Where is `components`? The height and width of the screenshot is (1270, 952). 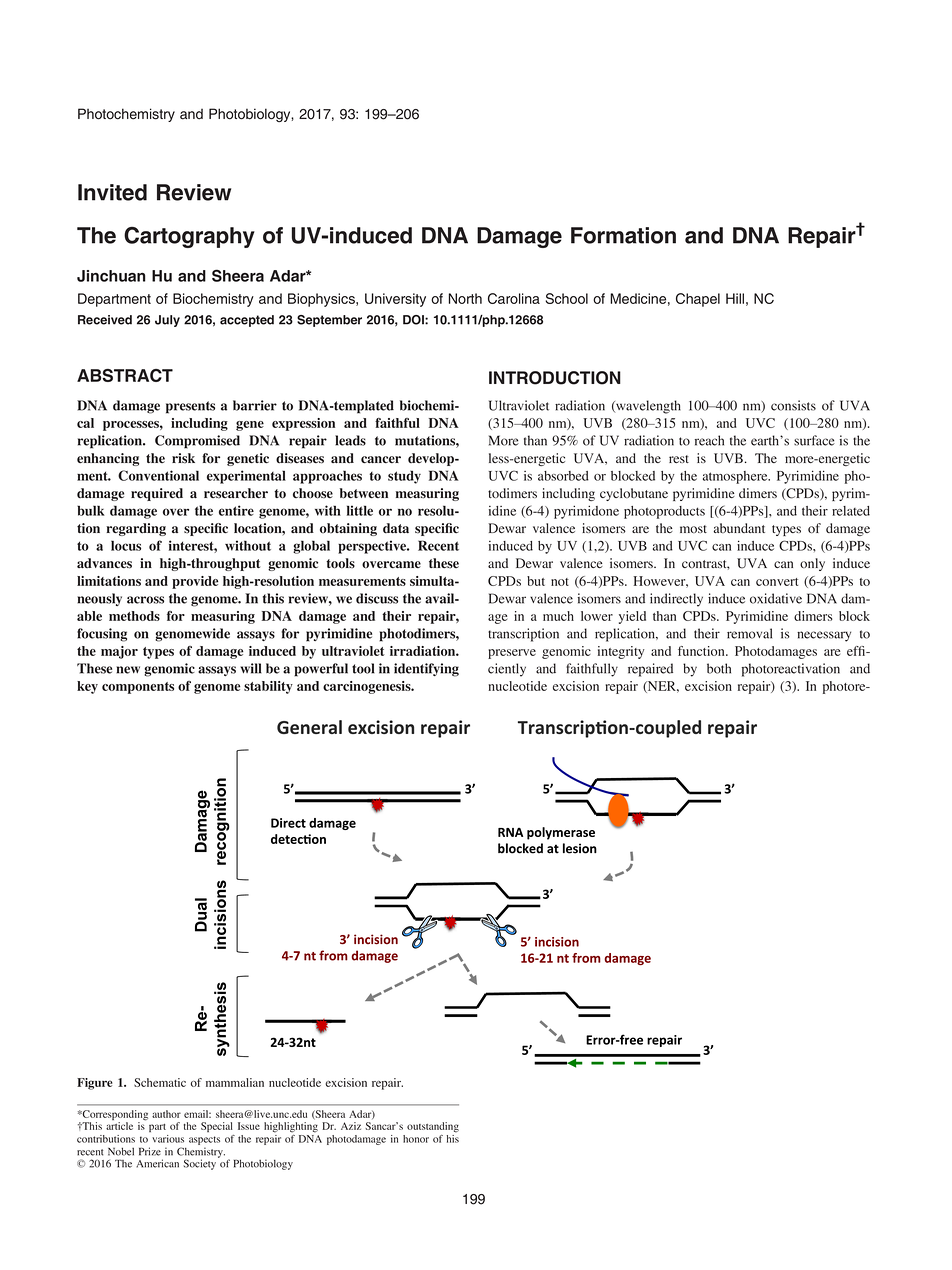 components is located at coordinates (138, 688).
